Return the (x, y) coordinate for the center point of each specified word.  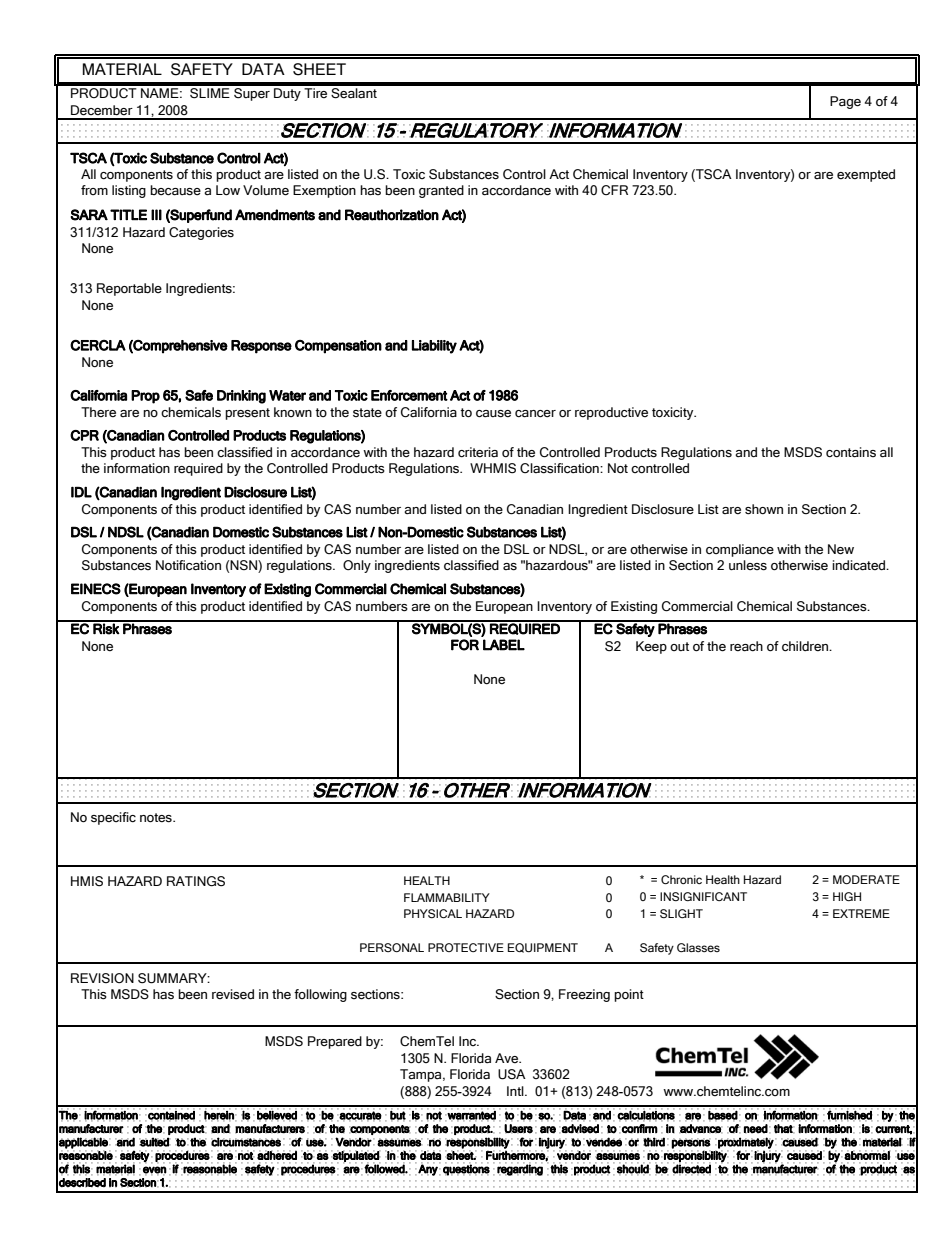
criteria (478, 452)
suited (154, 1142)
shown (764, 509)
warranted (471, 1116)
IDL (81, 492)
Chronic (681, 879)
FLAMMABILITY (447, 897)
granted (441, 191)
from (94, 190)
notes (157, 818)
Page (845, 102)
